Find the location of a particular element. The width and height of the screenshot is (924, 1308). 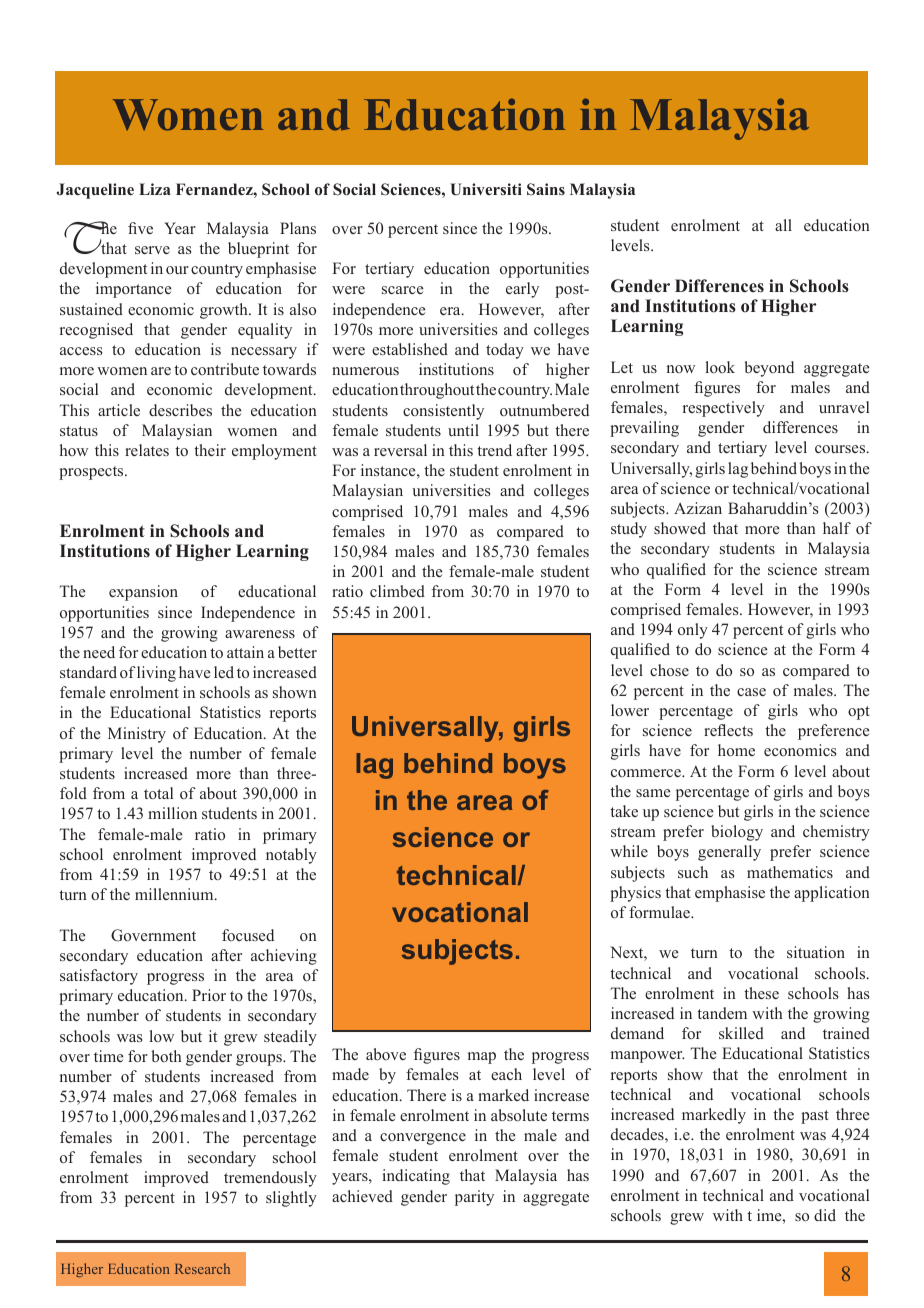

parity is located at coordinates (474, 1198).
